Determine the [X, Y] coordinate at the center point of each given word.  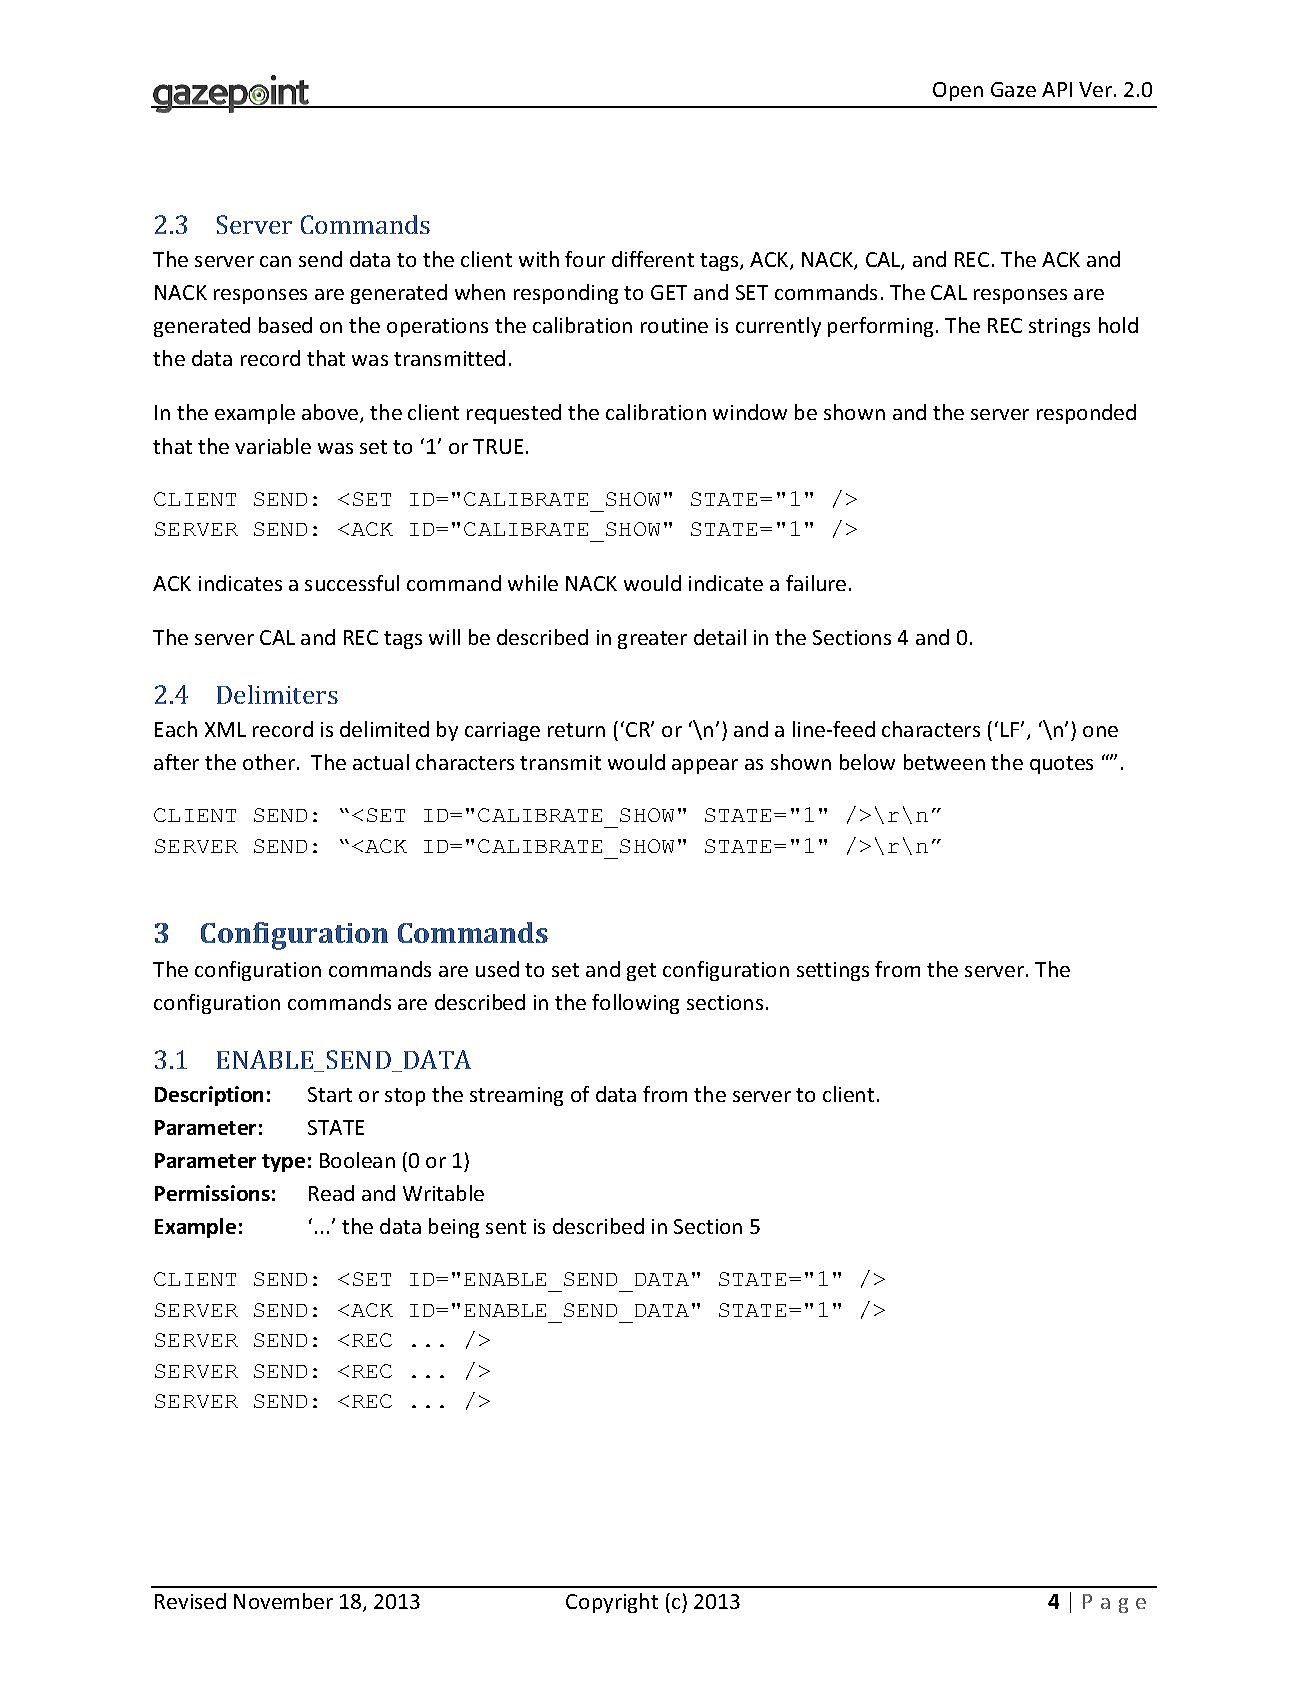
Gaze [1013, 89]
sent [506, 1227]
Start [330, 1094]
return [576, 730]
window [750, 412]
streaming [516, 1096]
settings [833, 971]
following [635, 1004]
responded [1086, 414]
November [283, 1601]
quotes [1061, 765]
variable [273, 446]
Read [331, 1193]
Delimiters [277, 694]
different [653, 259]
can [275, 261]
